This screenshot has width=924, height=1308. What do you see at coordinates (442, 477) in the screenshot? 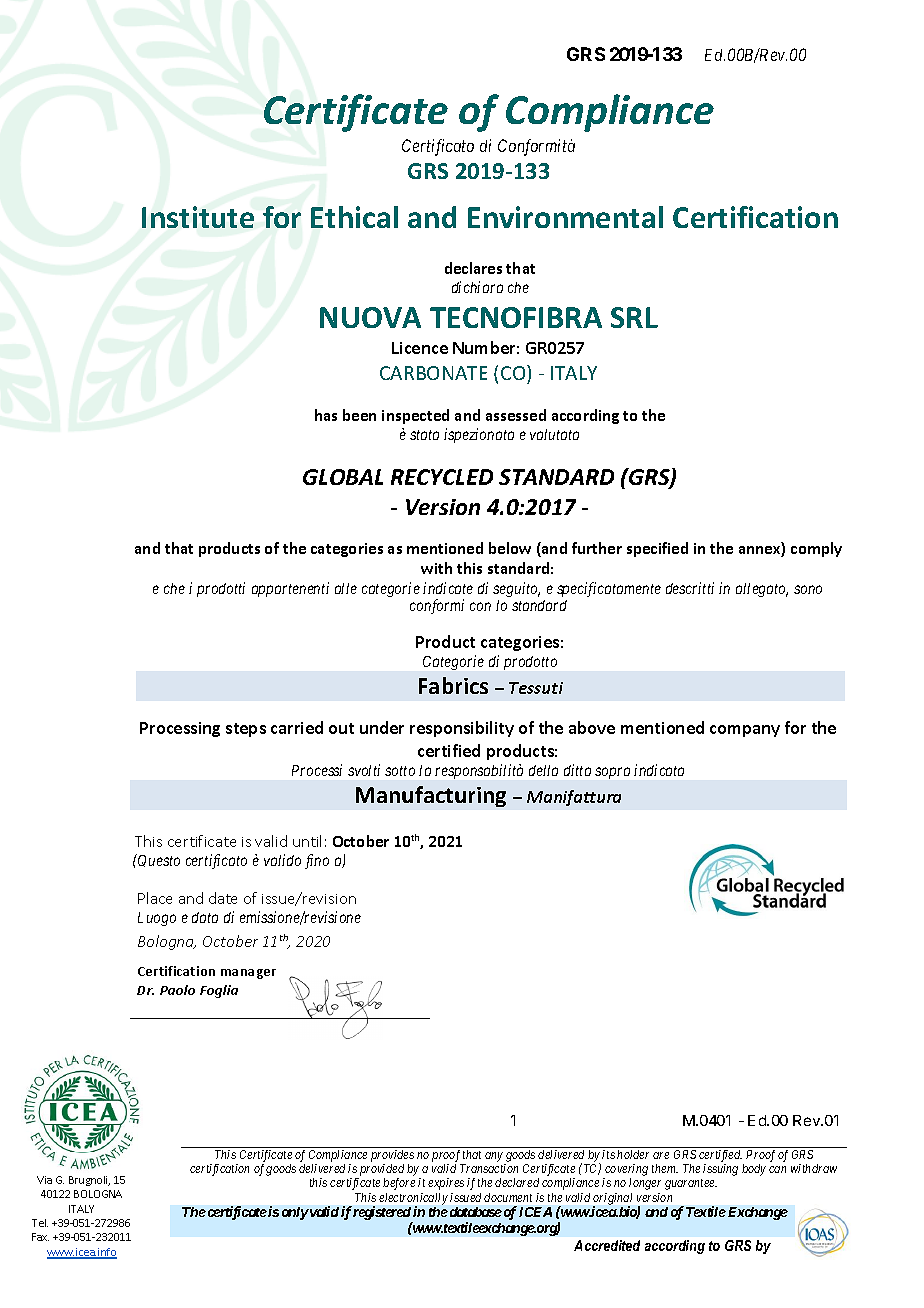
I see `RECYCLED` at bounding box center [442, 477].
